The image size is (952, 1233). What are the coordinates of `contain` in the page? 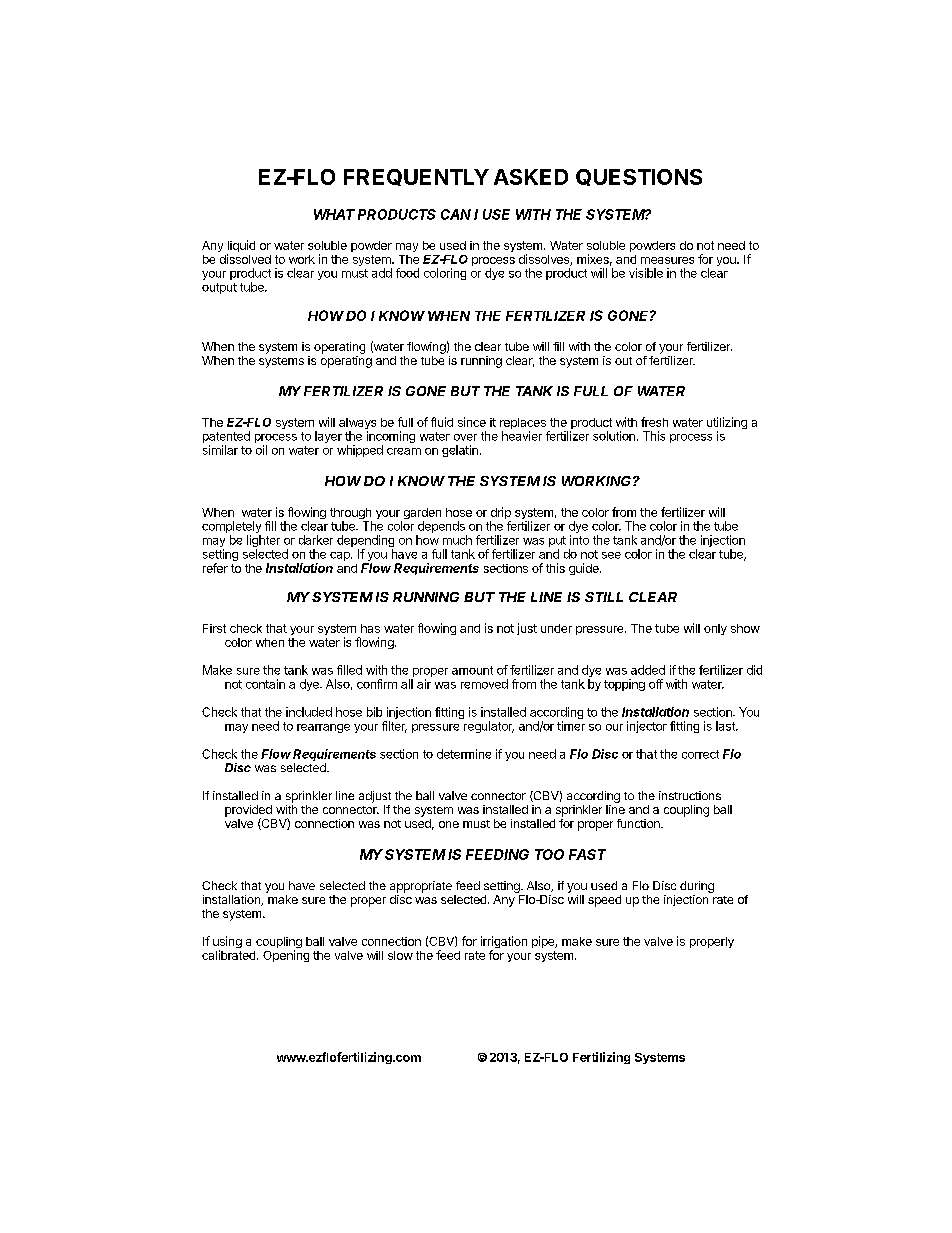 It's located at (265, 684).
